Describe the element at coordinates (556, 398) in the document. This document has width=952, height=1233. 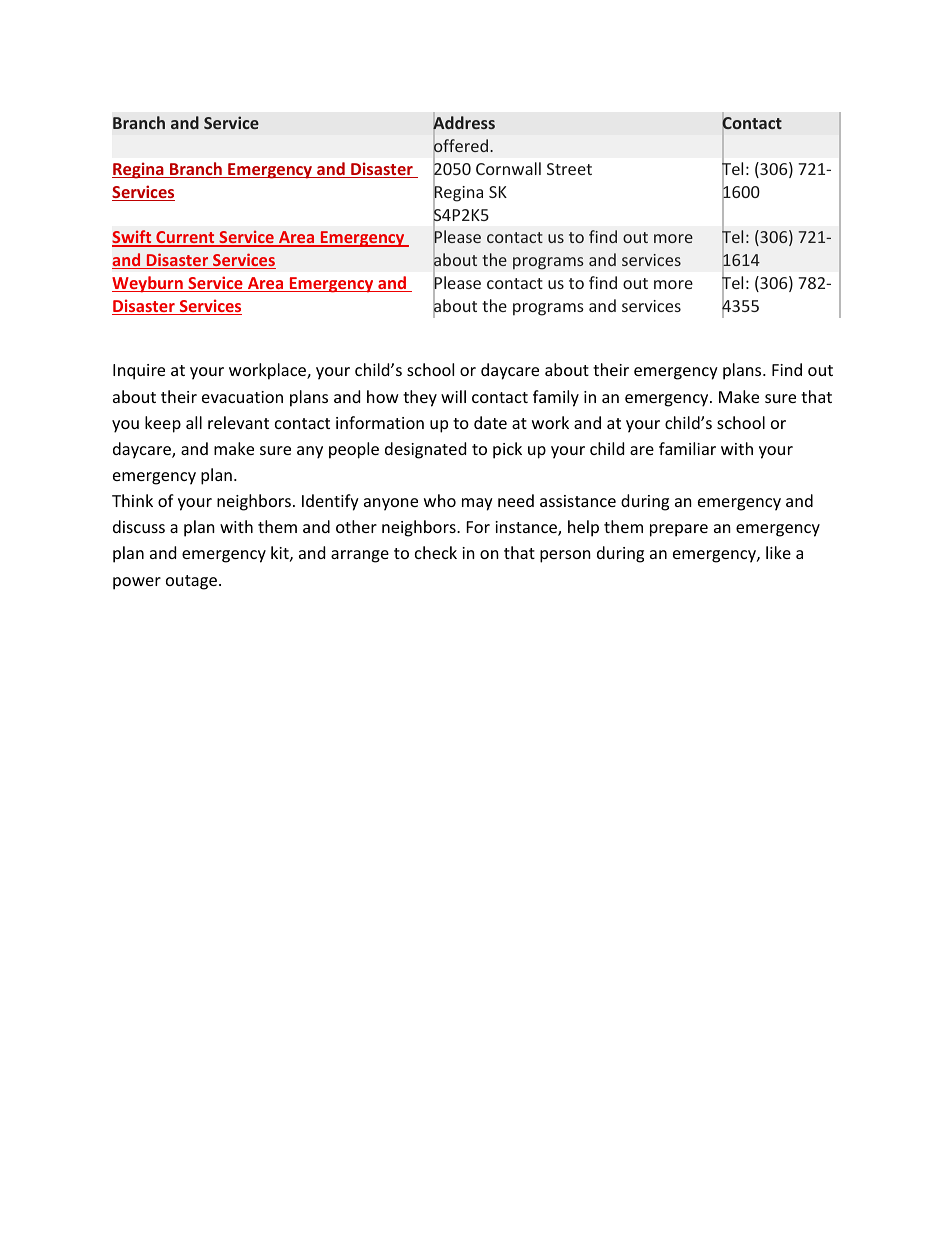
I see `family` at that location.
